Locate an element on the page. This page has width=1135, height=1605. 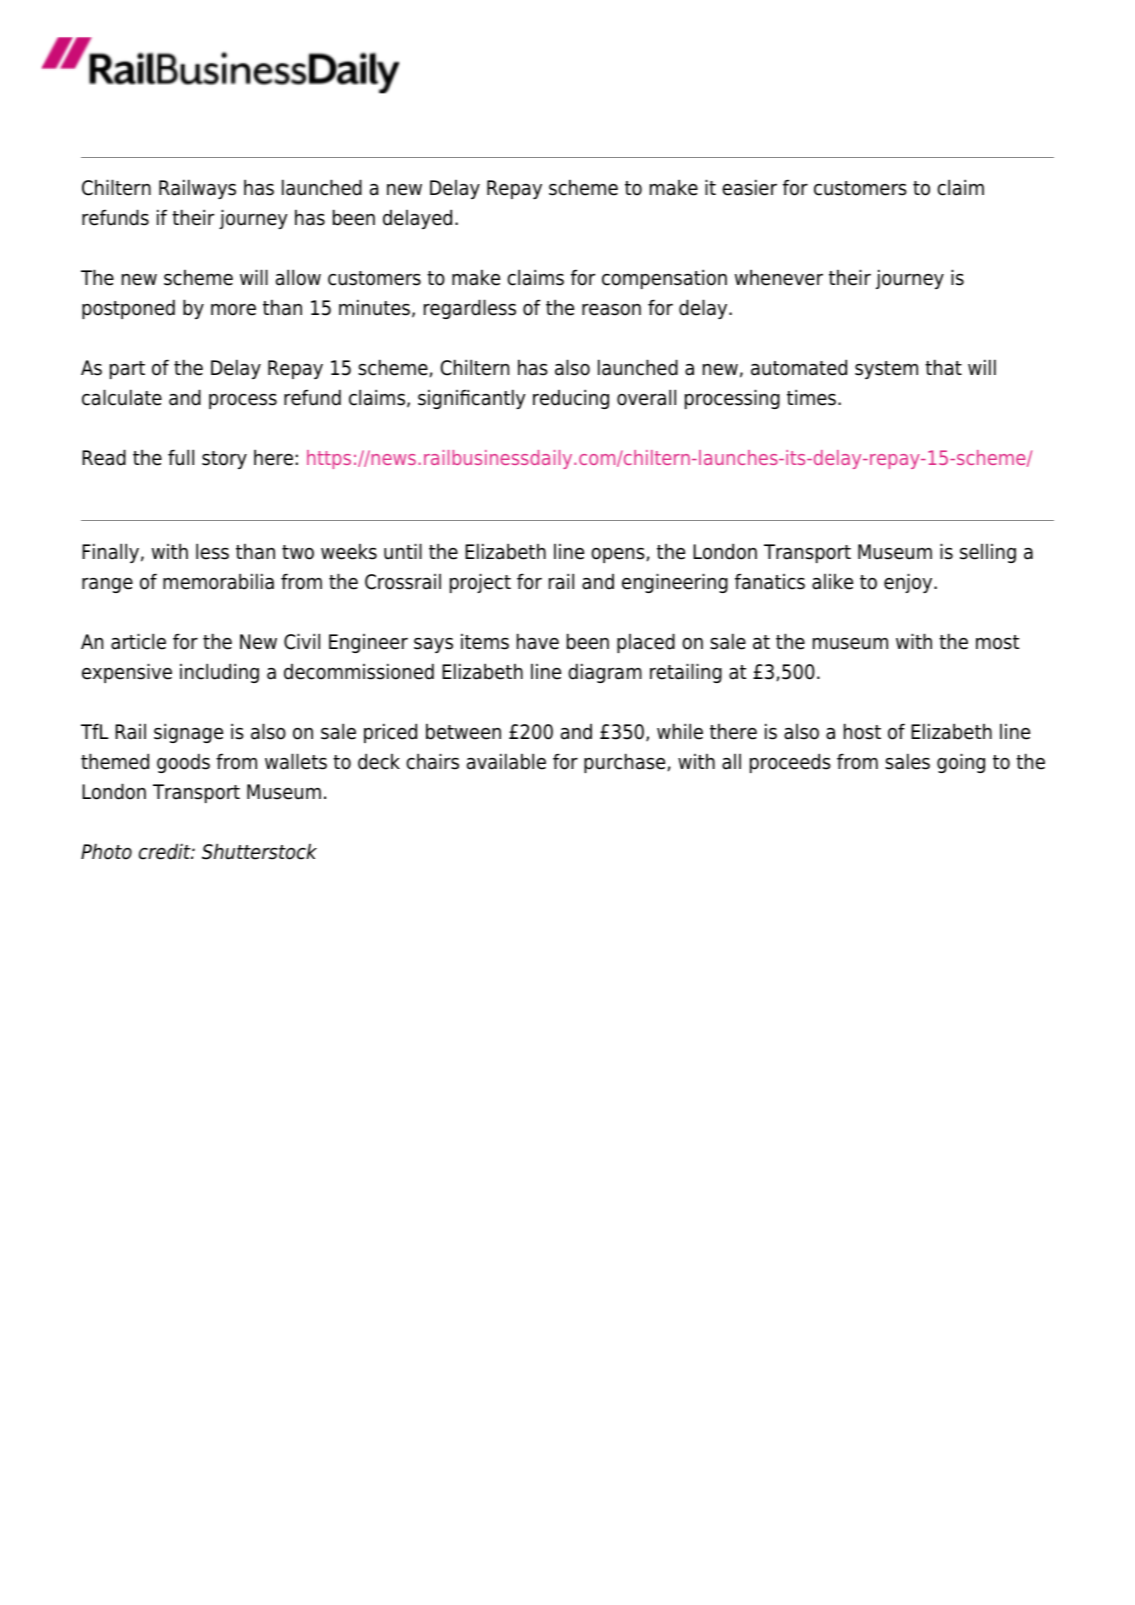
allow is located at coordinates (298, 277).
